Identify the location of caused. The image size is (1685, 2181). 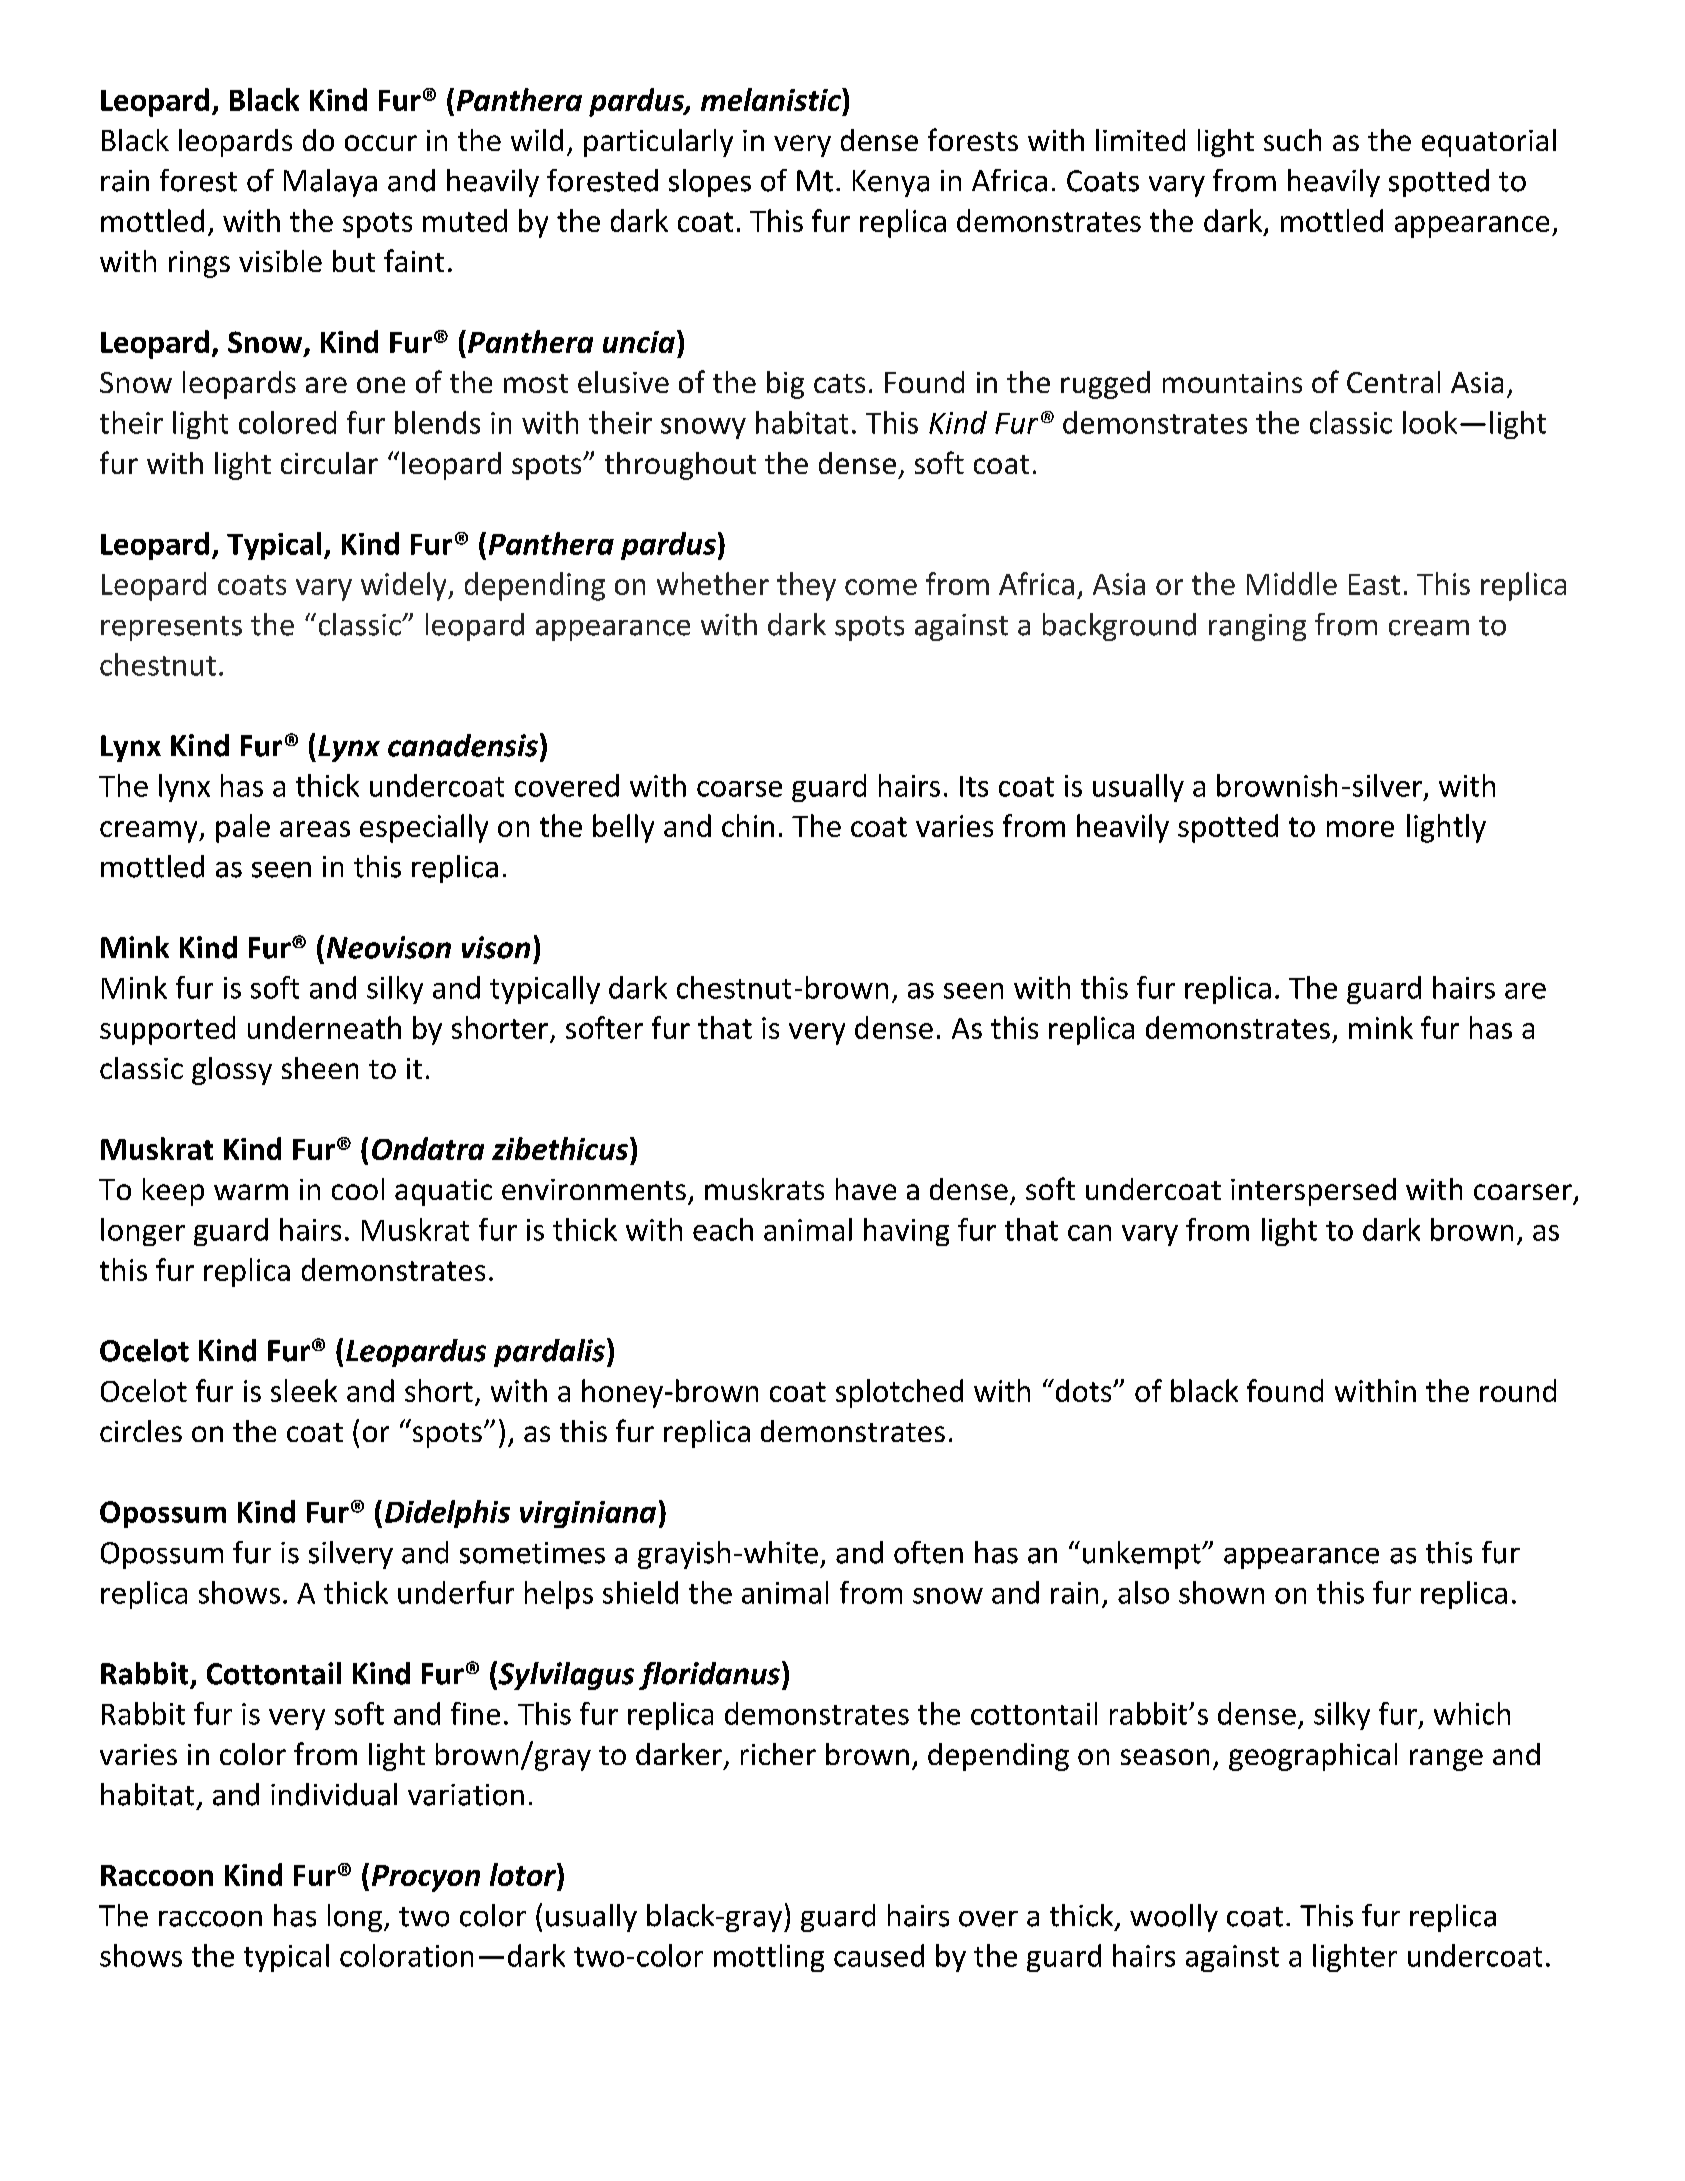
(879, 1955).
